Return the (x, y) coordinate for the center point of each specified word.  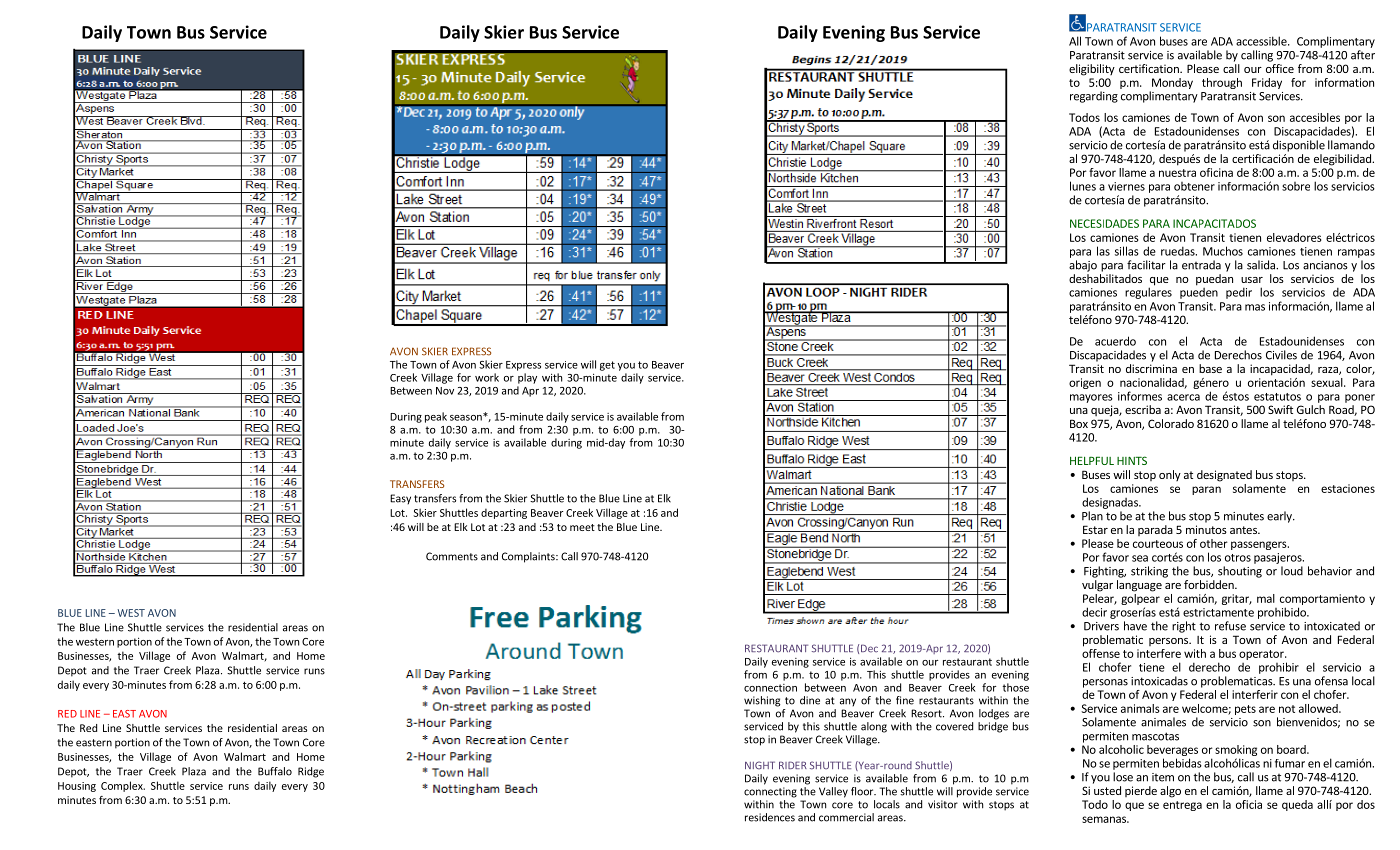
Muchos (1223, 251)
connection (770, 688)
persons (1169, 642)
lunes (1083, 186)
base (1210, 368)
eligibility (1092, 70)
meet (582, 527)
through (1222, 83)
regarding (1094, 97)
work (487, 377)
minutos (1206, 529)
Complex (123, 786)
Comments (452, 556)
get (607, 366)
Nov (445, 391)
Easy (400, 499)
